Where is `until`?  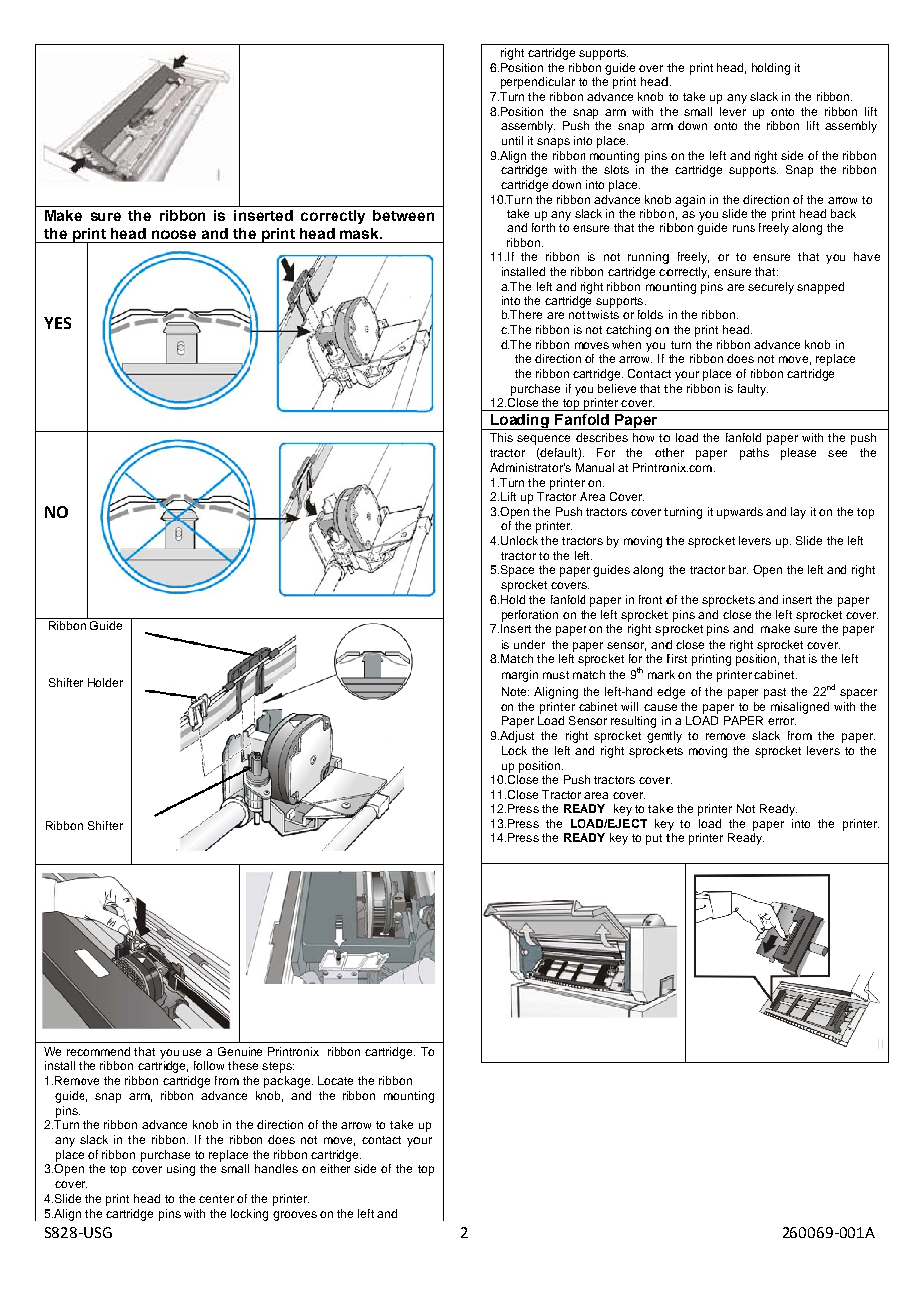
until is located at coordinates (512, 140).
